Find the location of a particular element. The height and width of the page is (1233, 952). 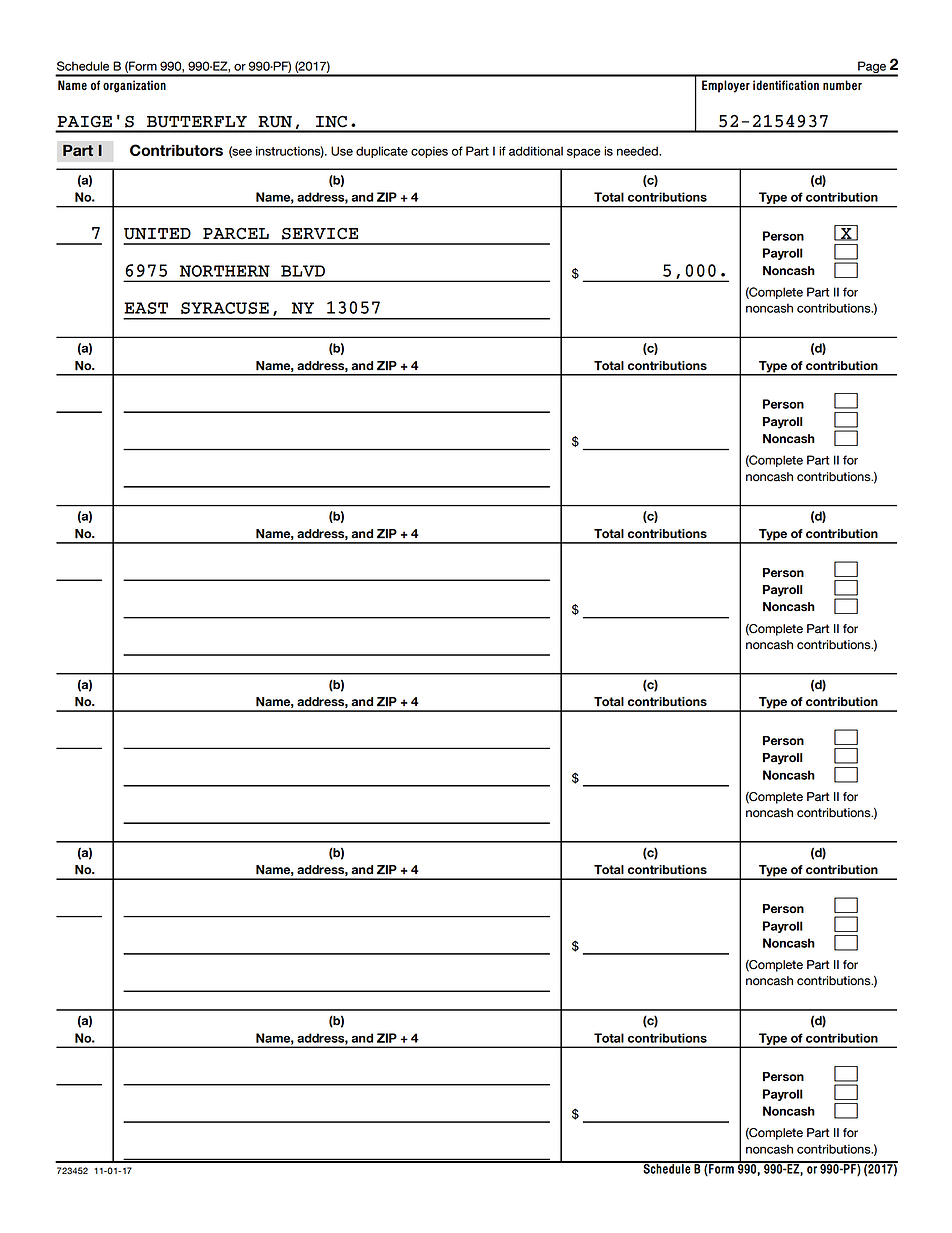

needed is located at coordinates (638, 151).
